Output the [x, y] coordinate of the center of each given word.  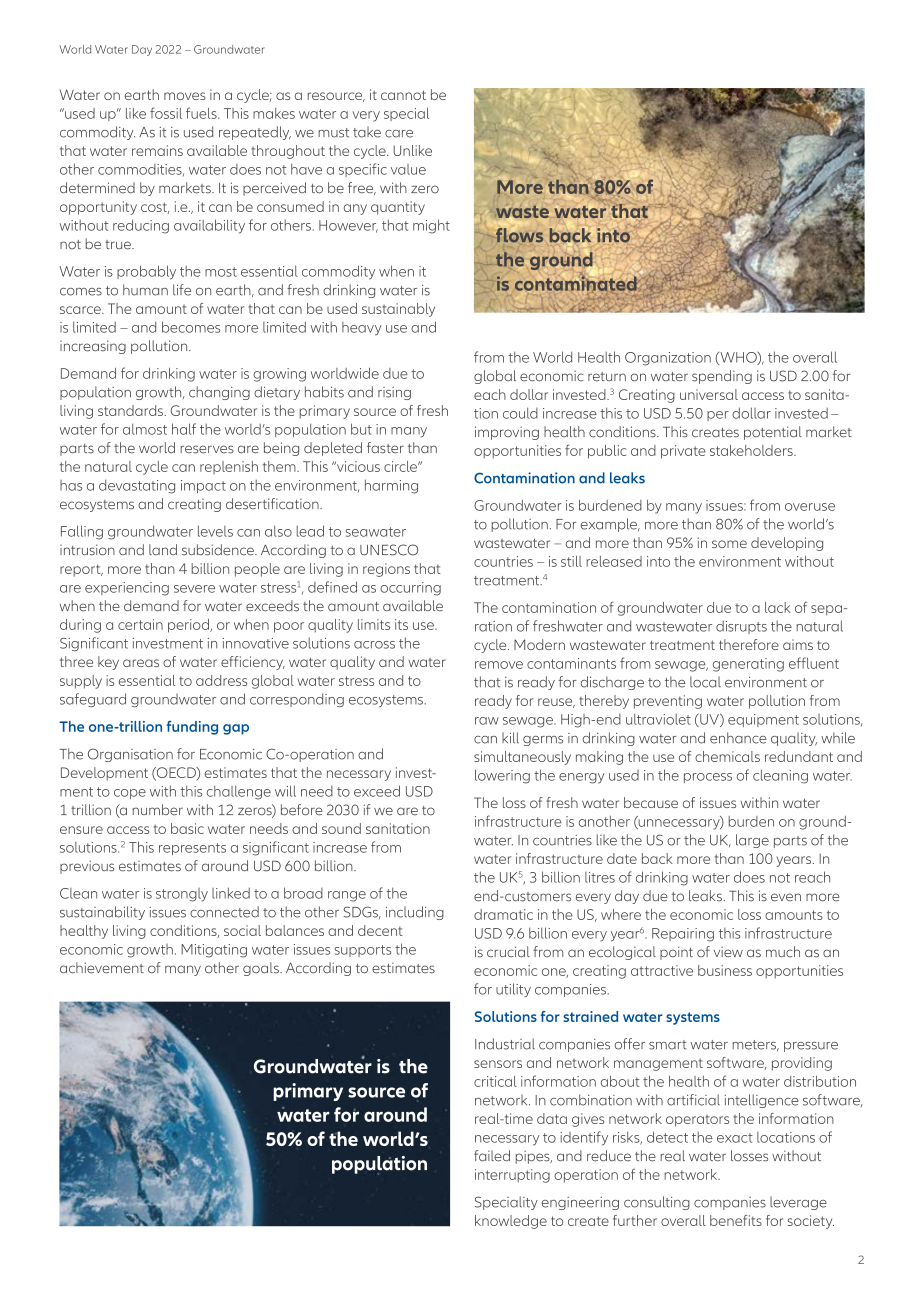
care [399, 134]
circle [401, 466]
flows [519, 235]
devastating [137, 486]
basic [187, 828]
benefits [736, 1220]
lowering [502, 776]
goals [262, 969]
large [752, 841]
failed [492, 1156]
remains [157, 150]
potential [773, 433]
